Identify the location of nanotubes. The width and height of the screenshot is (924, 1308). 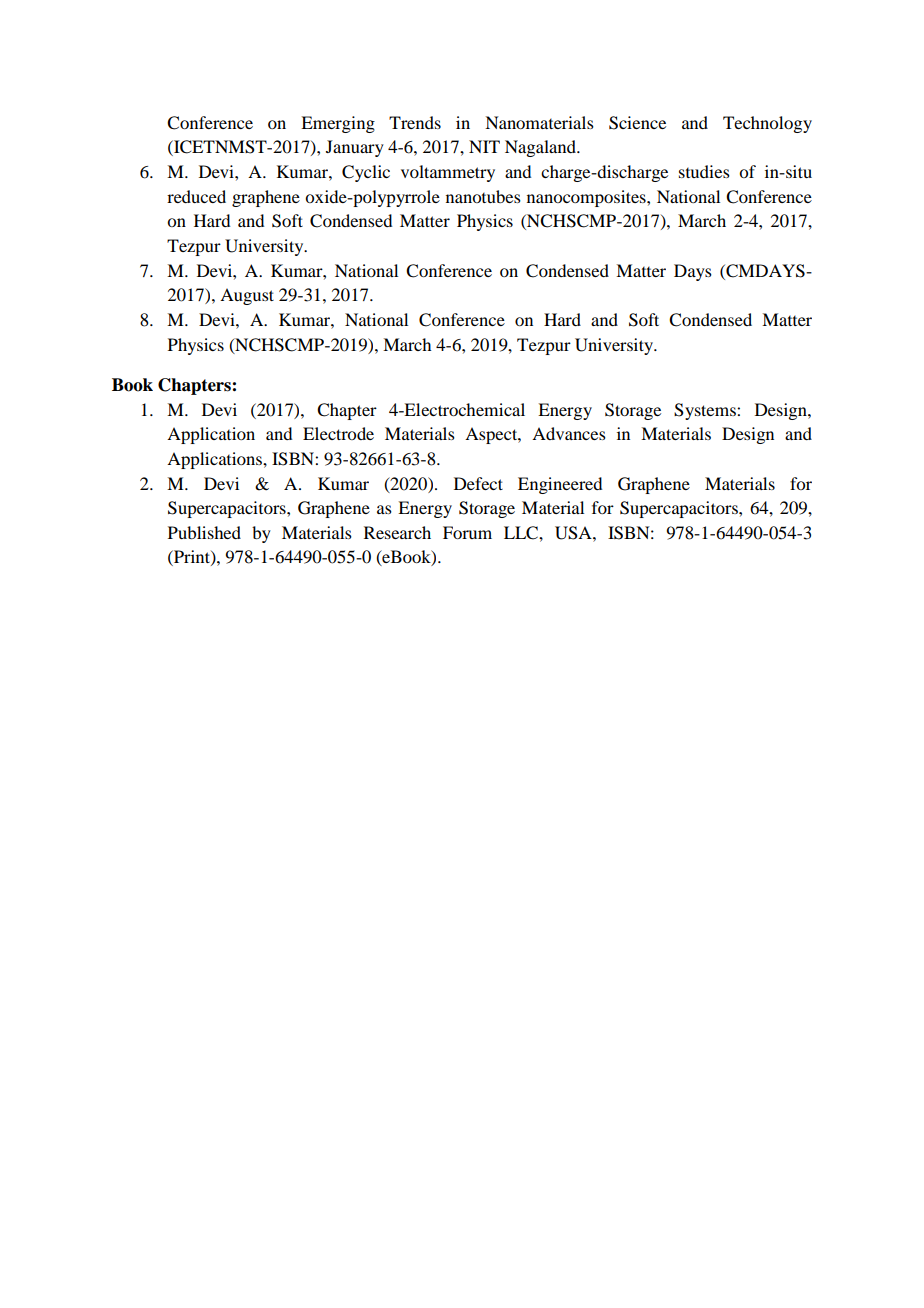
(483, 196).
